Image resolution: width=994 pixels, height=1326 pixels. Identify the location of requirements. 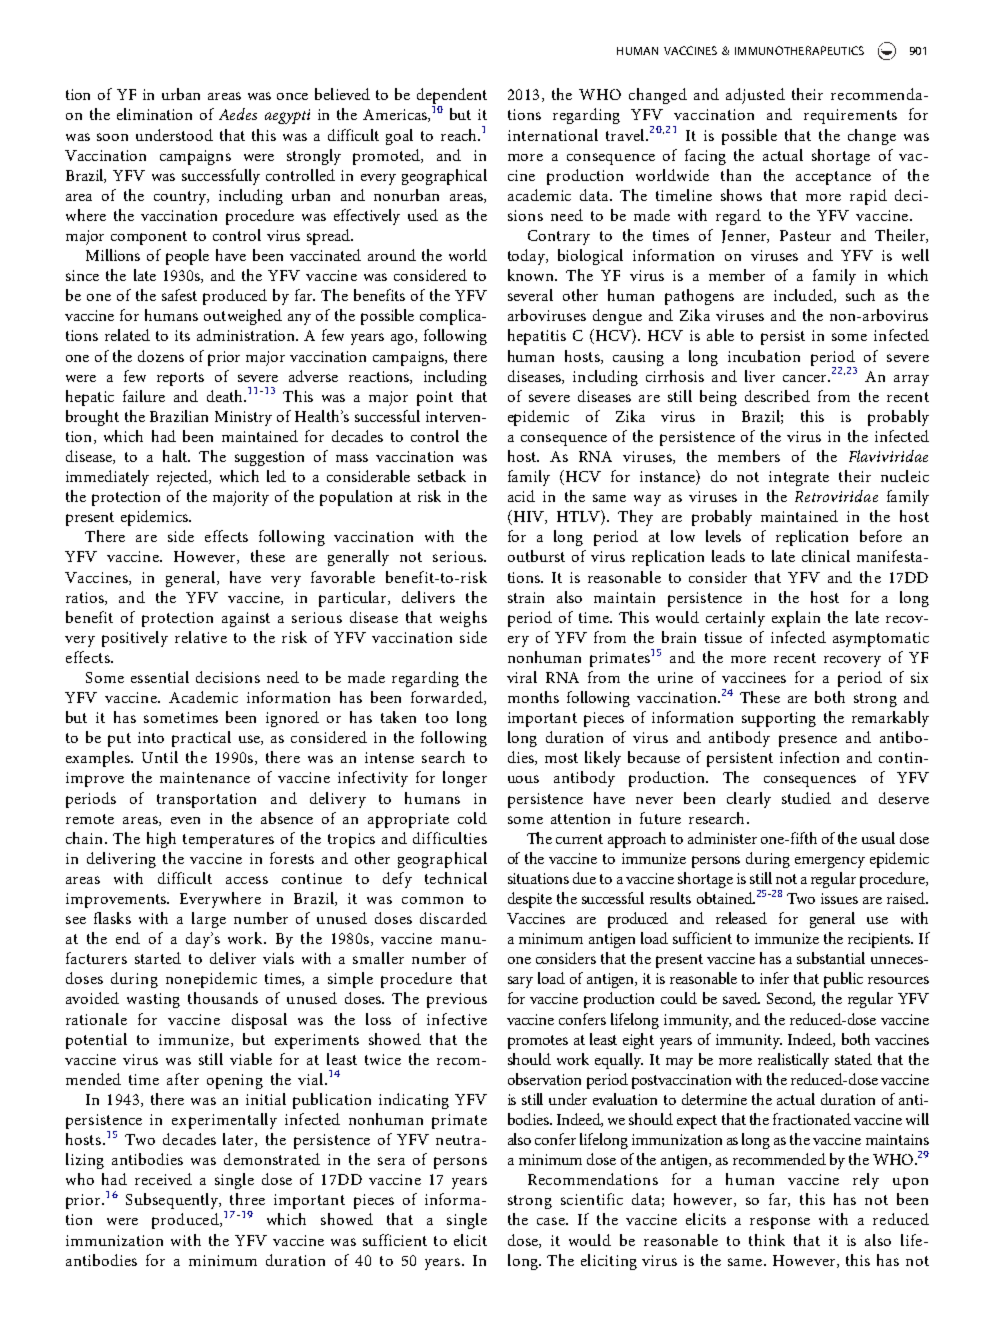
(850, 116).
